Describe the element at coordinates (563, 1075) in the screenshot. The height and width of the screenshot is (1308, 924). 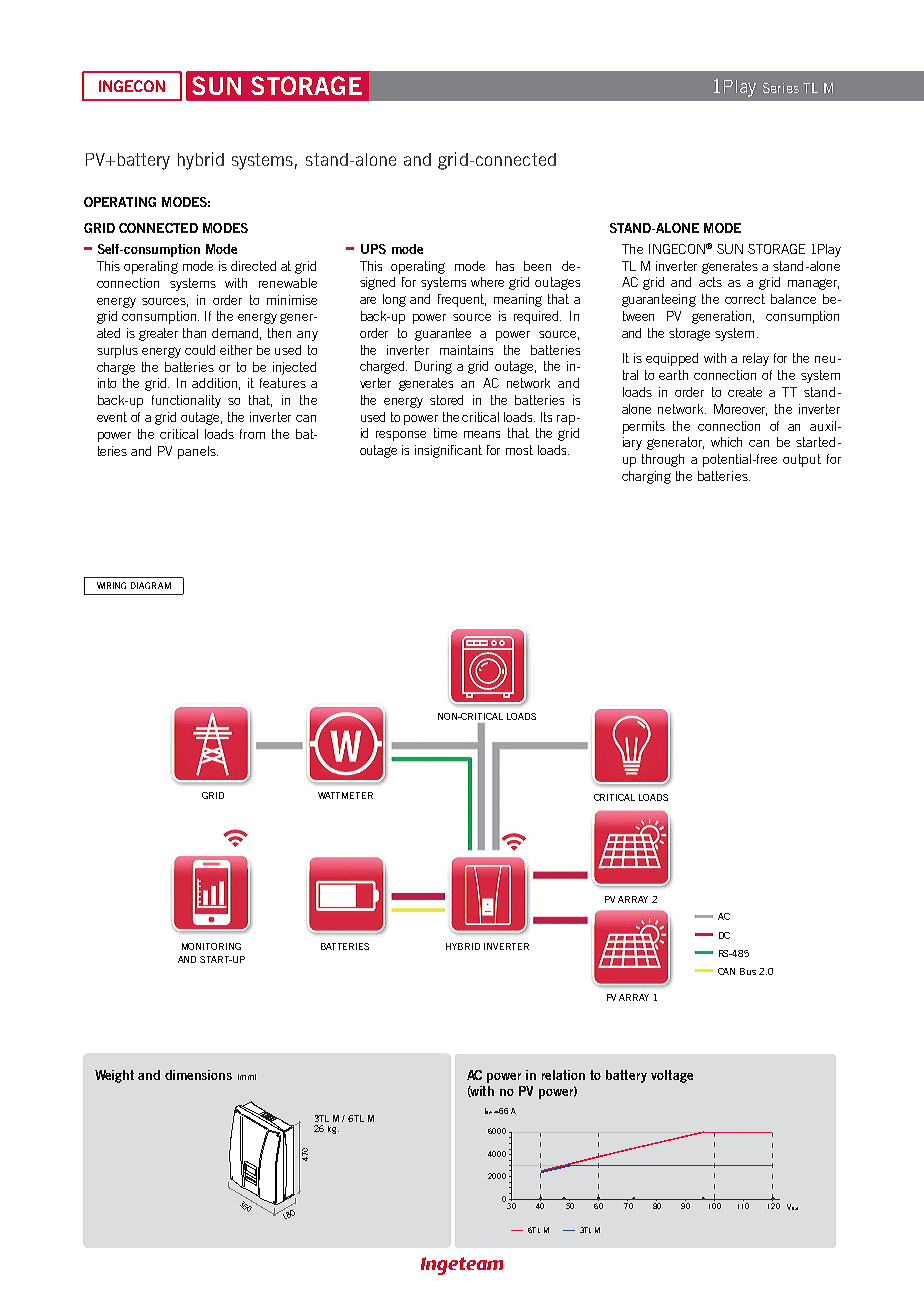
I see `relation` at that location.
